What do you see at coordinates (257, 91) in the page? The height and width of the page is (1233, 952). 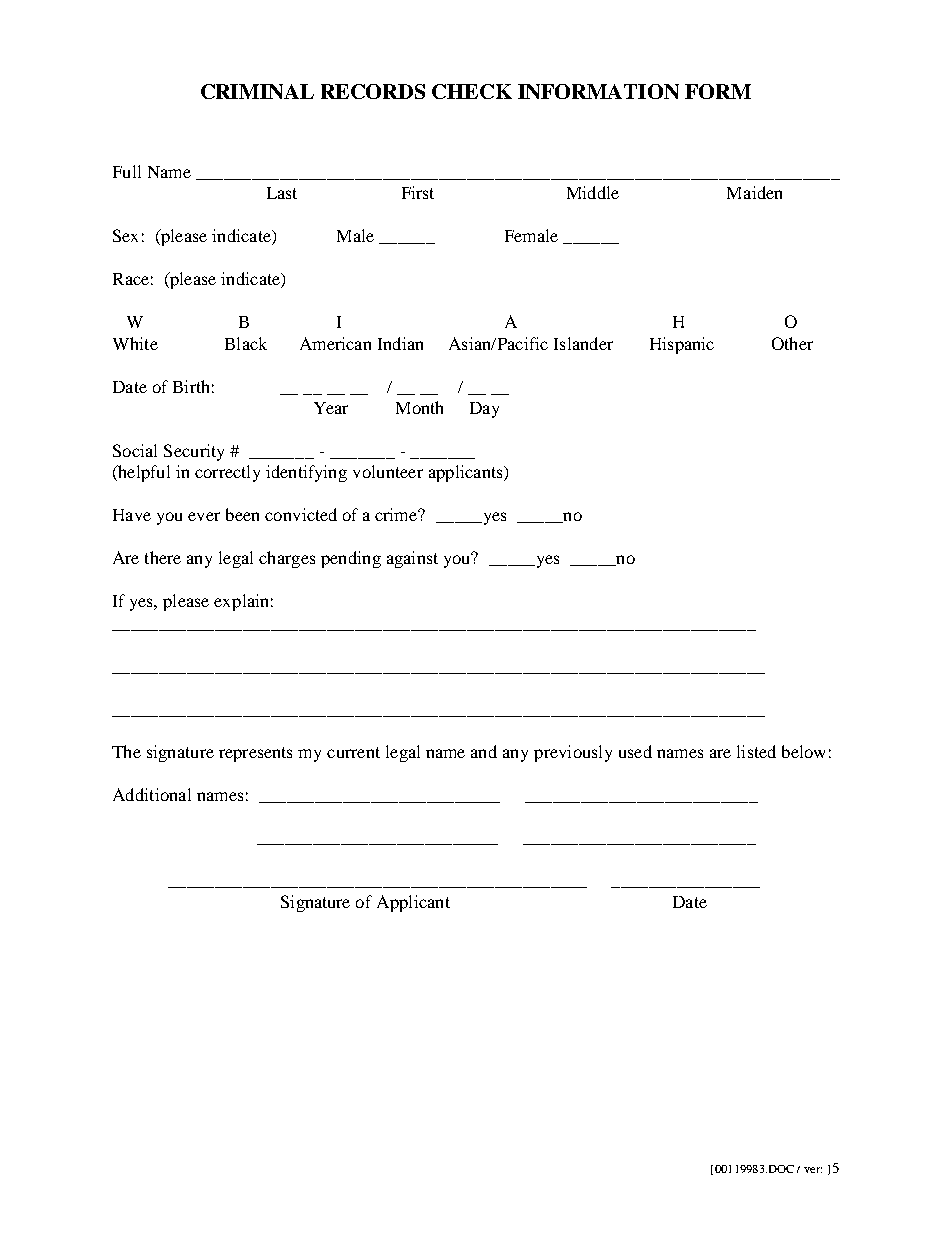 I see `CRIMINAL` at bounding box center [257, 91].
